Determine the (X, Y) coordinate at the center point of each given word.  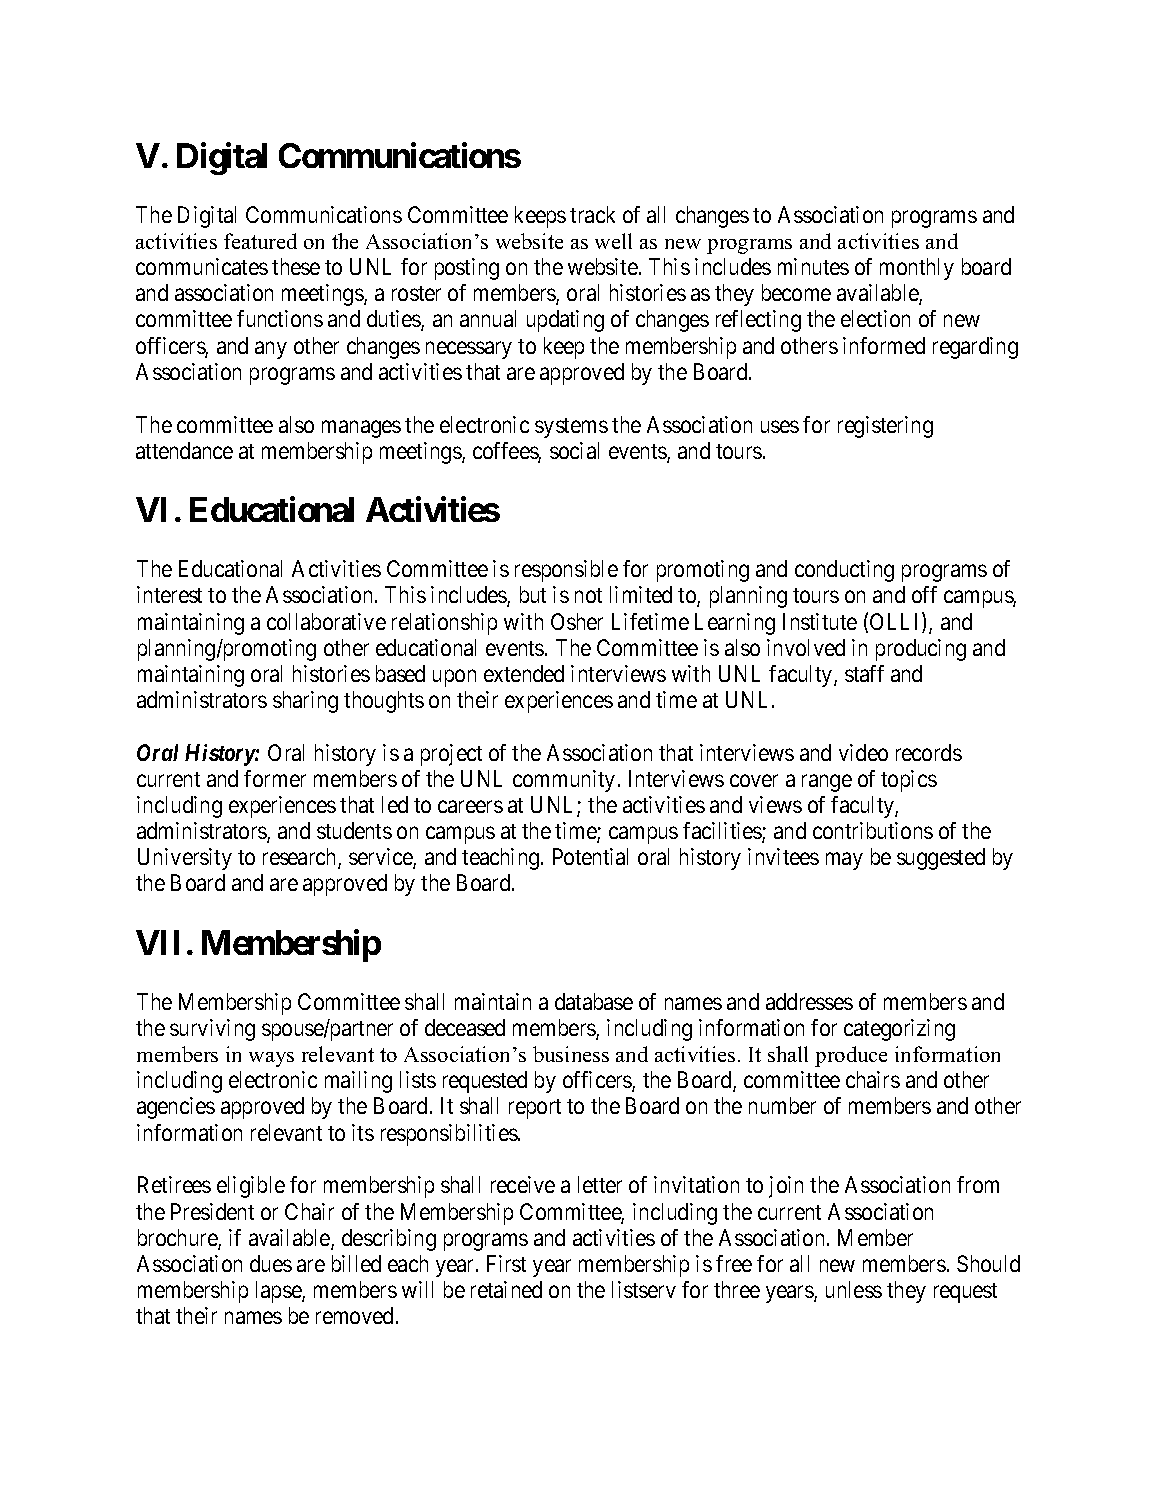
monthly (917, 269)
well (613, 241)
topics (909, 781)
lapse (279, 1292)
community (564, 781)
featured (260, 241)
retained (506, 1289)
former (275, 778)
